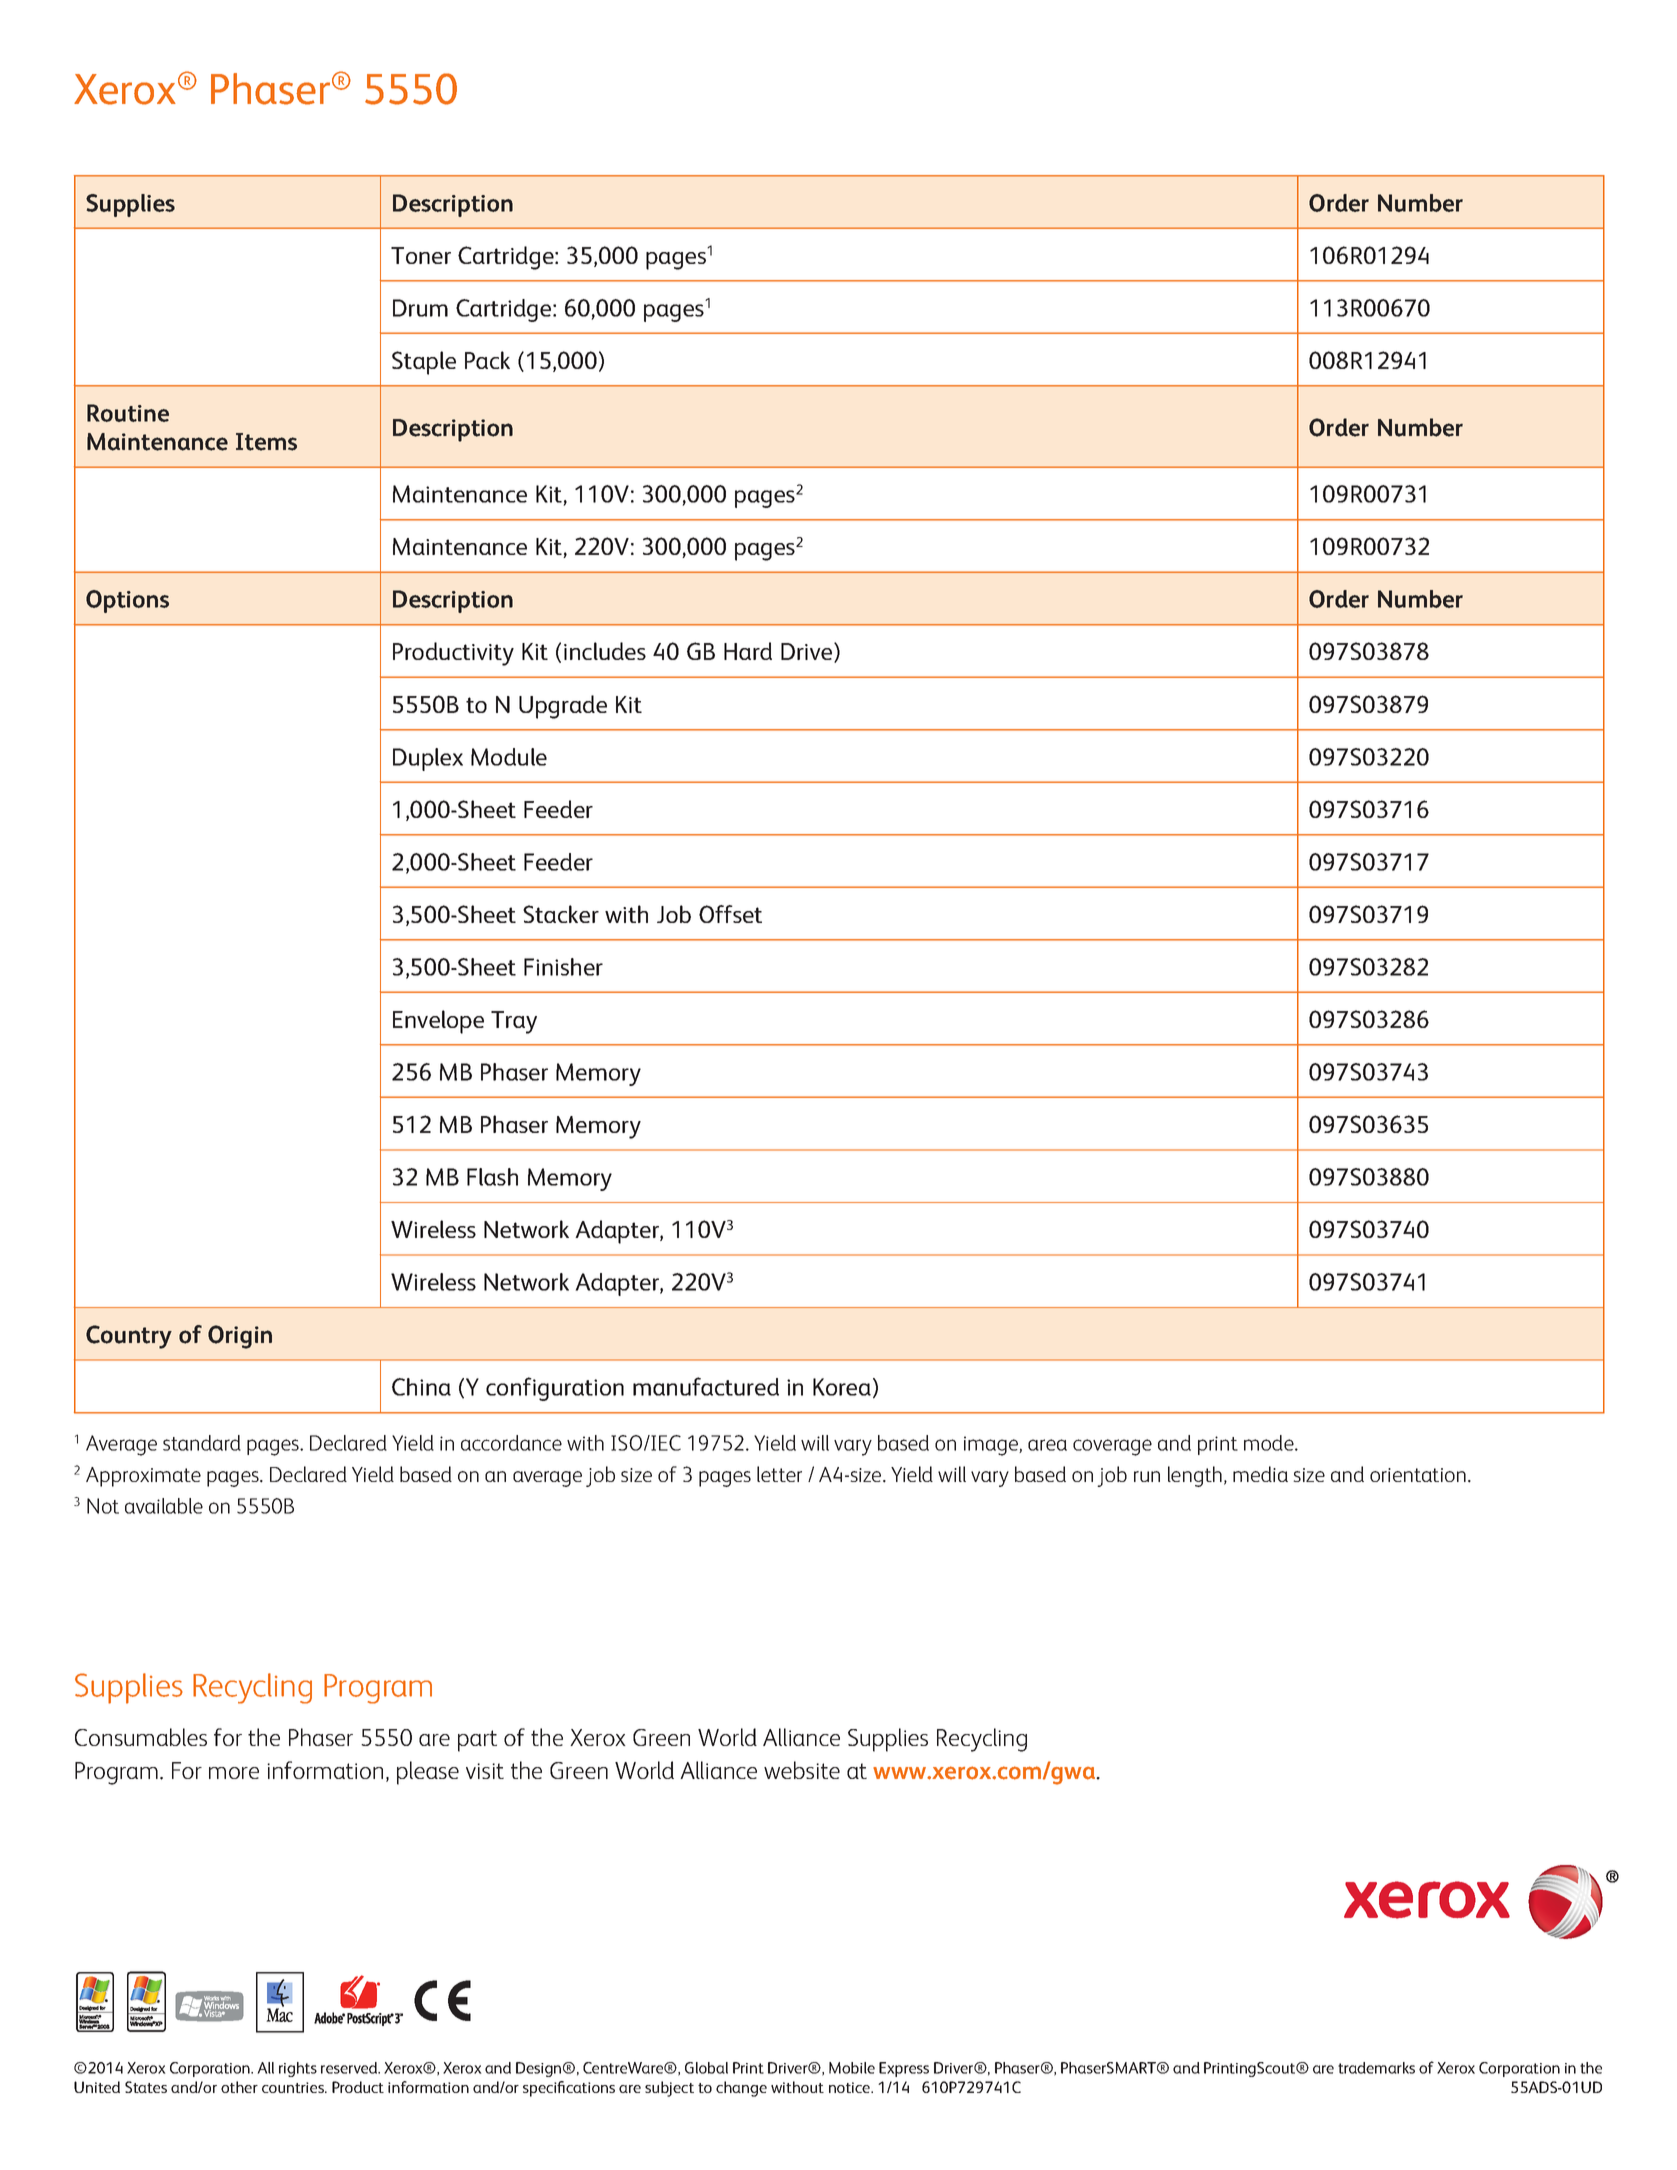 The height and width of the screenshot is (2170, 1677). Describe the element at coordinates (748, 651) in the screenshot. I see `Hard` at that location.
